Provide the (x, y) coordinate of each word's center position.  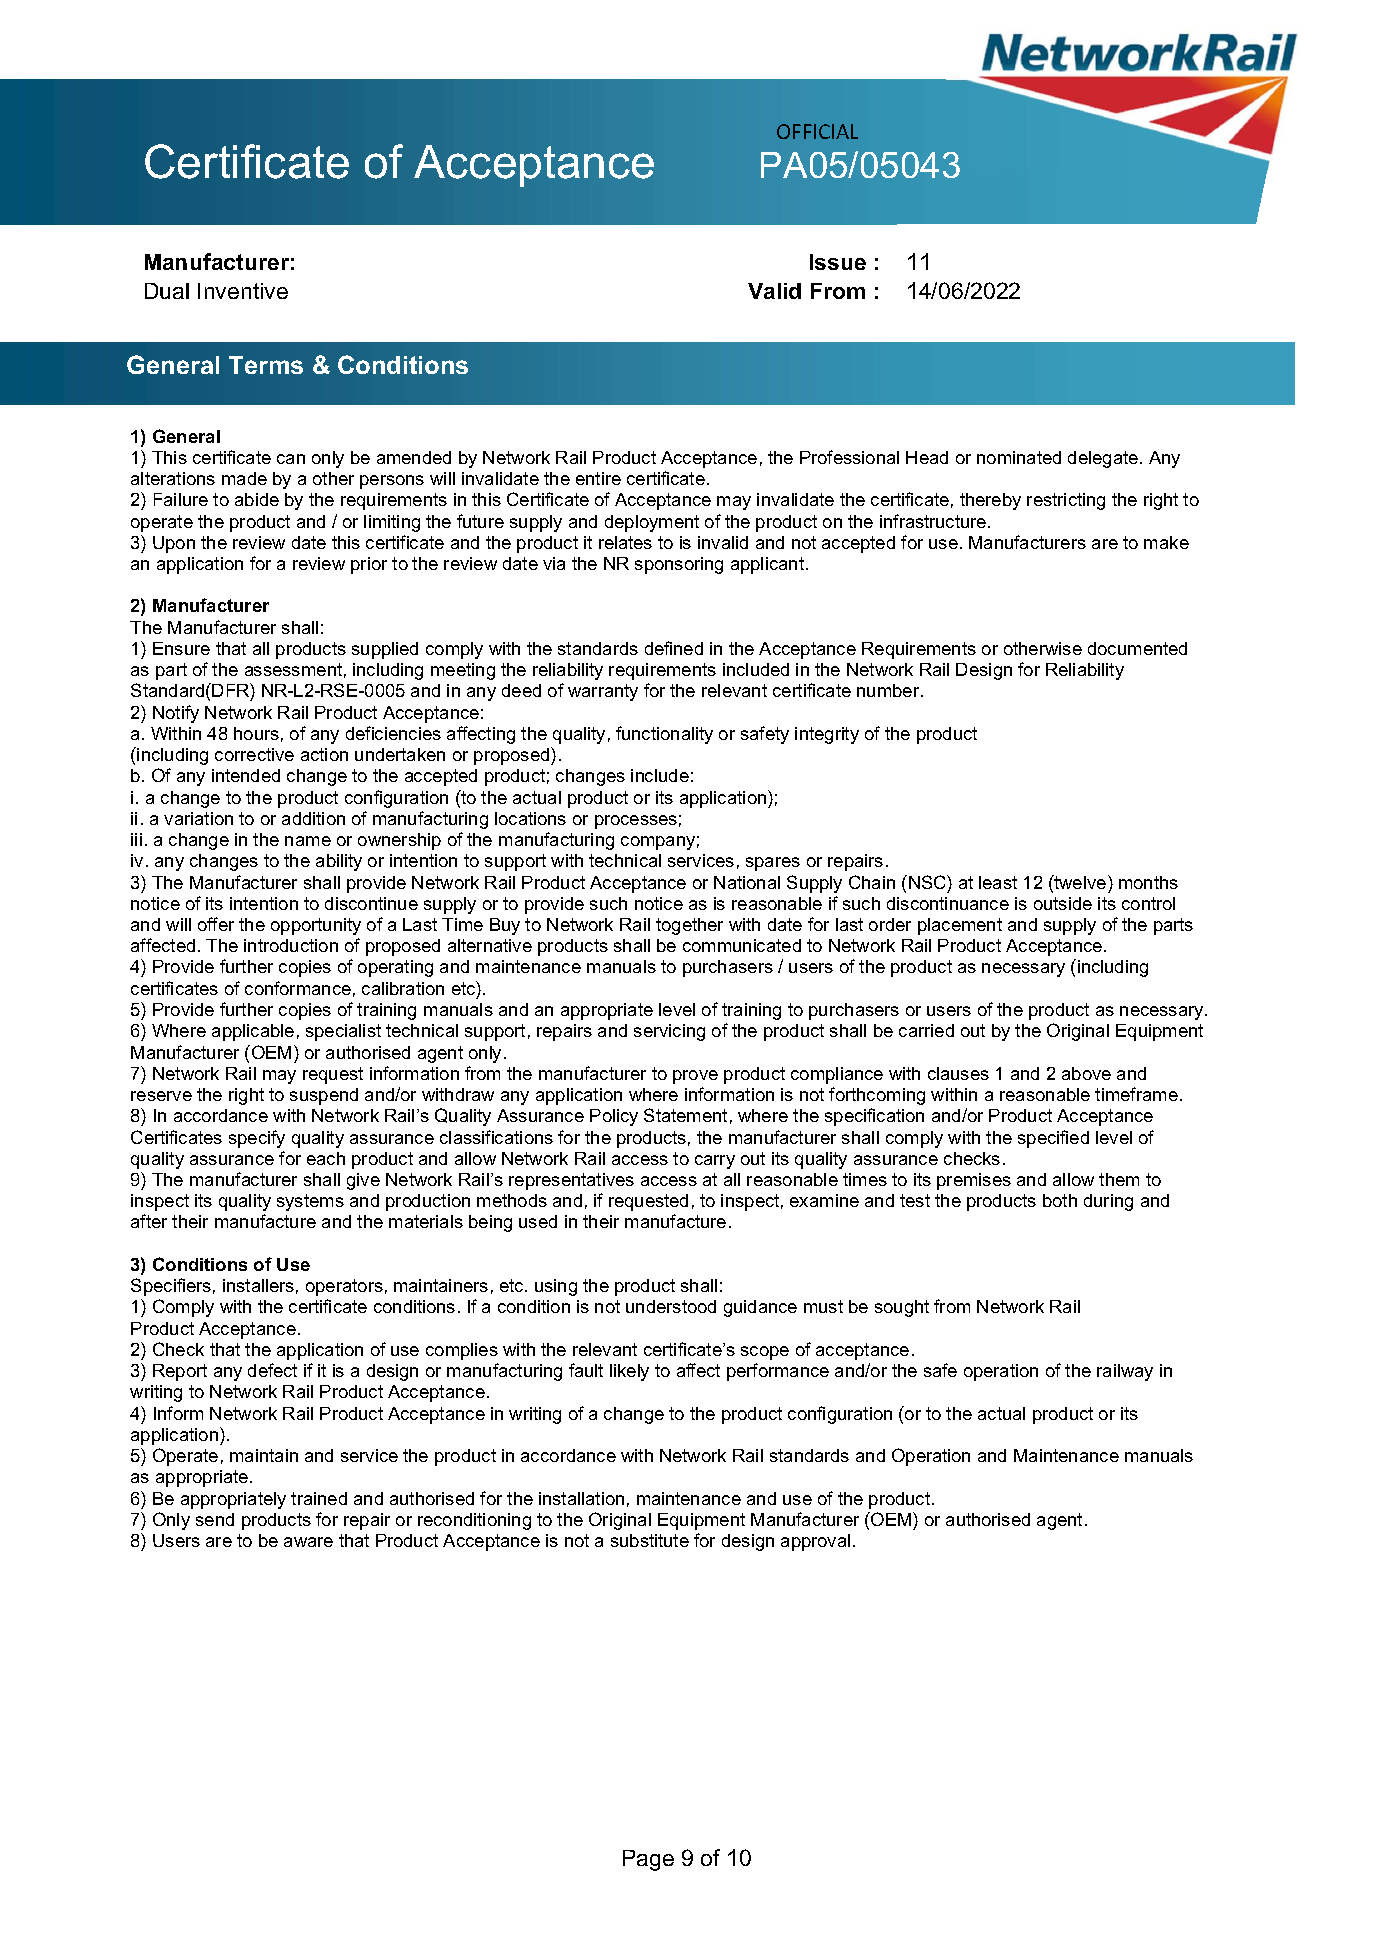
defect (272, 1370)
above (1086, 1073)
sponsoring (679, 565)
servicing (669, 1032)
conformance (298, 988)
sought (902, 1308)
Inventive (243, 291)
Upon (174, 544)
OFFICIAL (817, 131)
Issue (838, 262)
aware (308, 1542)
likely (629, 1372)
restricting (1066, 501)
